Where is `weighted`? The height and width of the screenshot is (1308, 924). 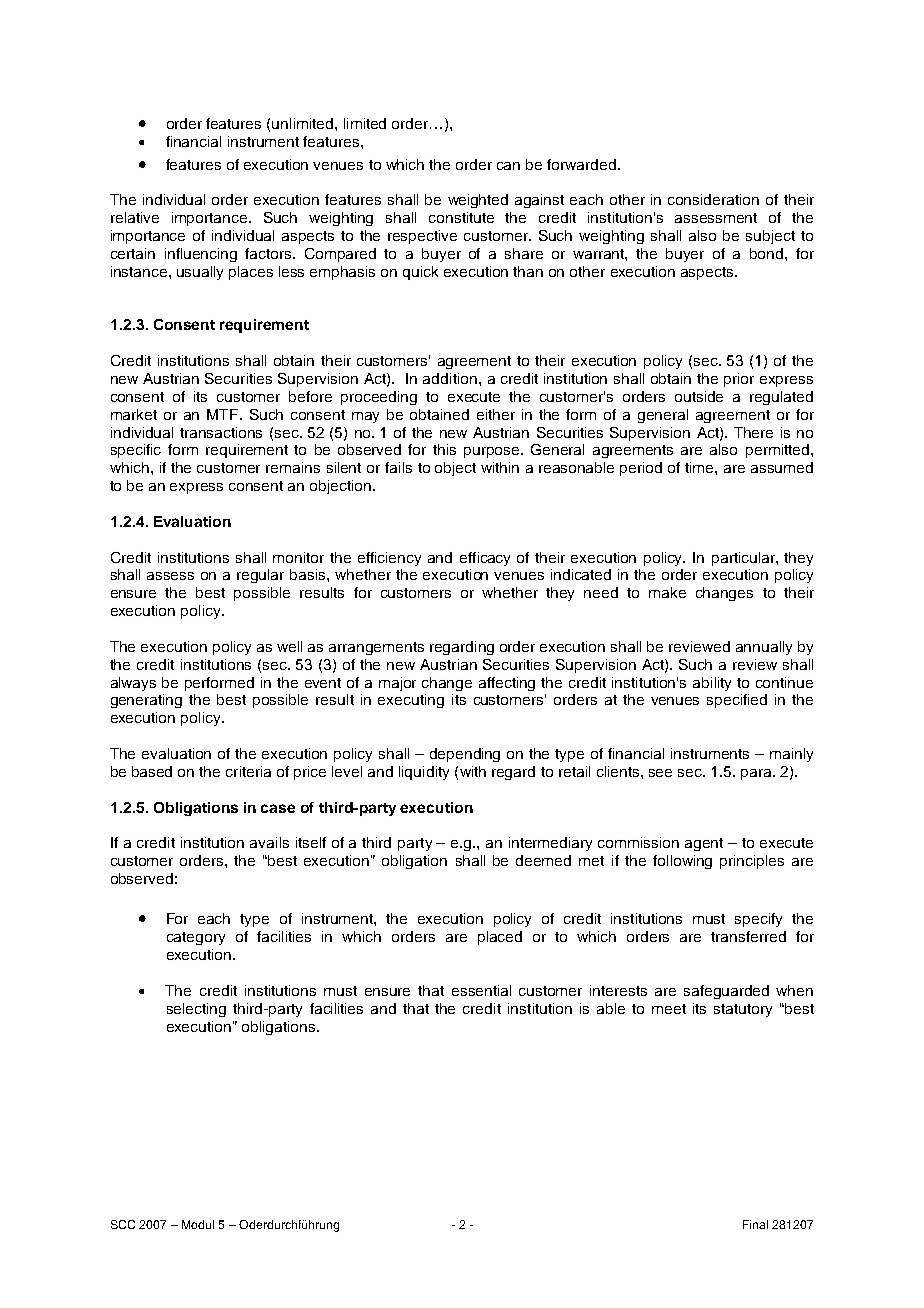
weighted is located at coordinates (478, 201).
